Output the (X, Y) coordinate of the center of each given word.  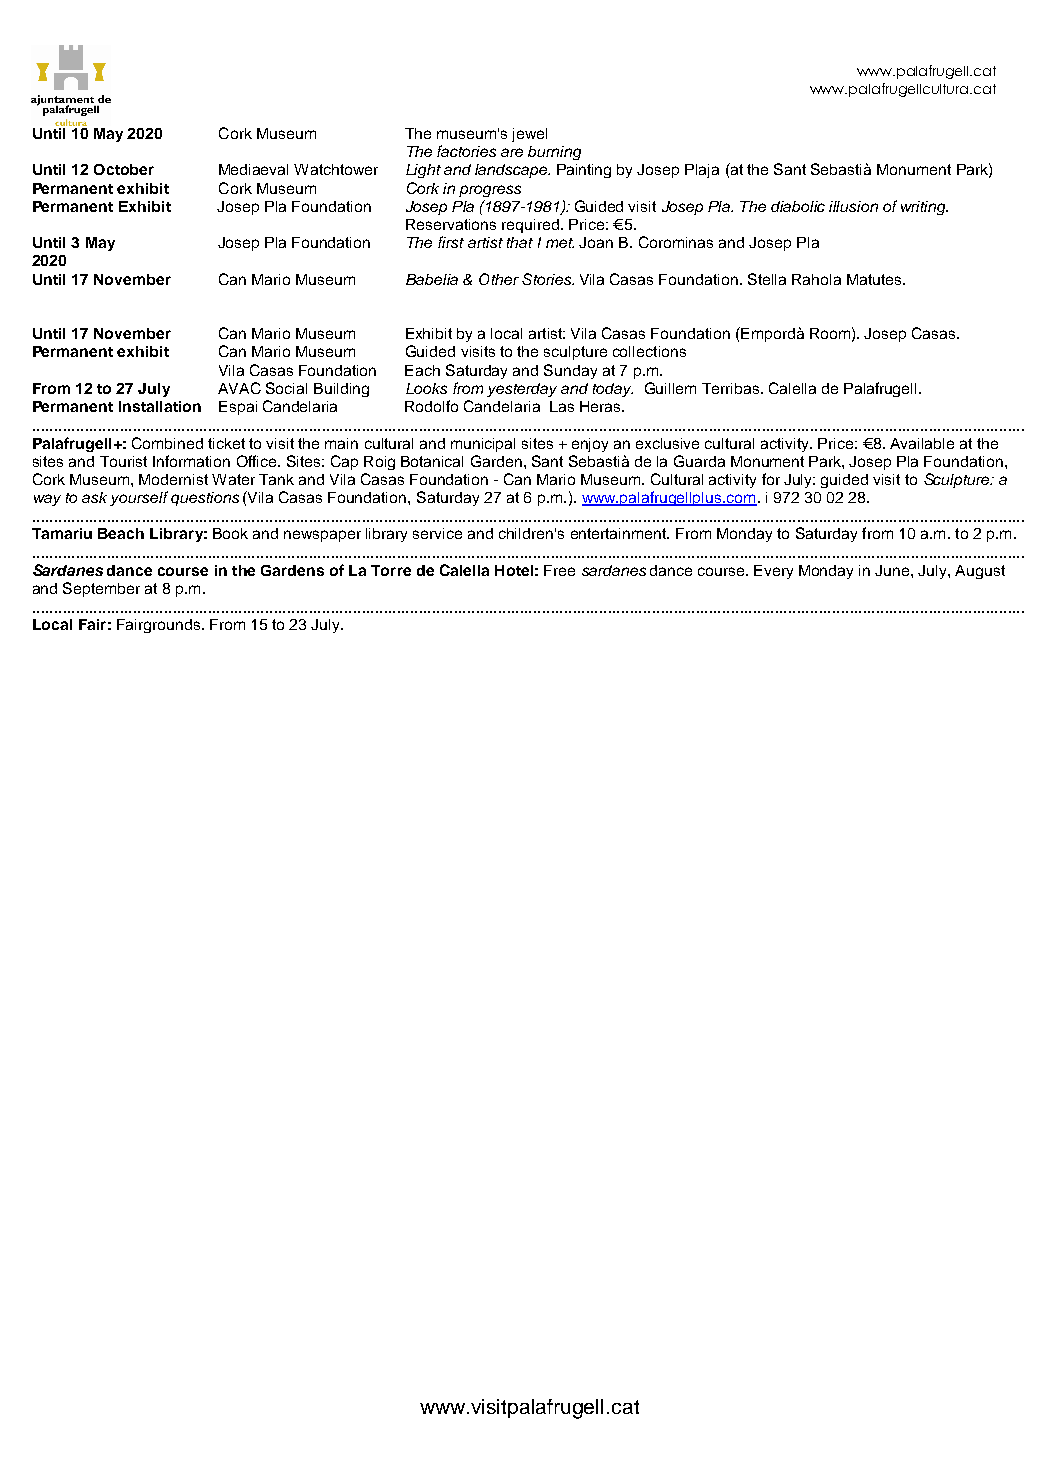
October (124, 169)
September (101, 589)
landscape (512, 171)
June (893, 570)
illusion (853, 206)
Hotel (514, 570)
